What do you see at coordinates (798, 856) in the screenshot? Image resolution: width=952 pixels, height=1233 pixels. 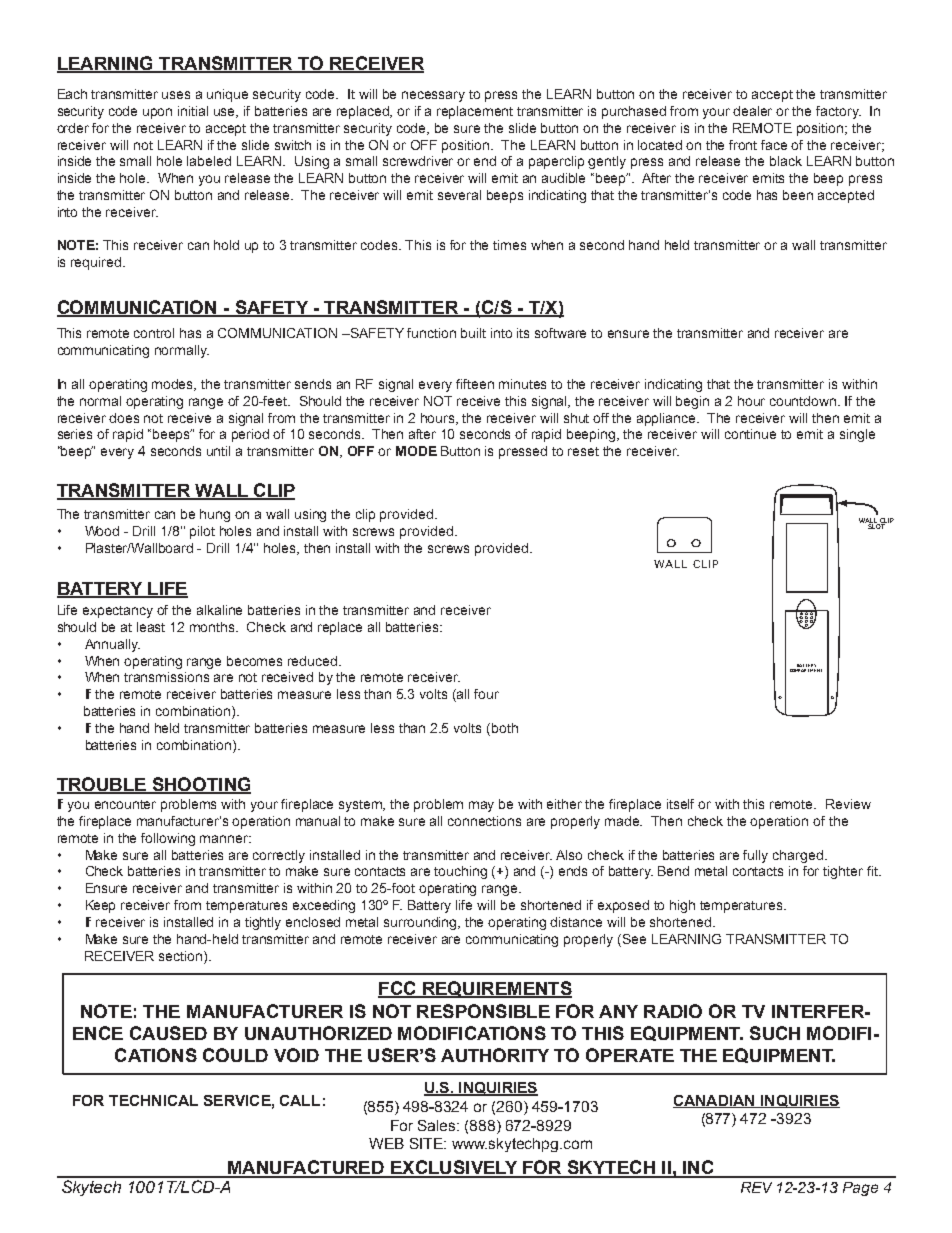 I see `charged` at bounding box center [798, 856].
